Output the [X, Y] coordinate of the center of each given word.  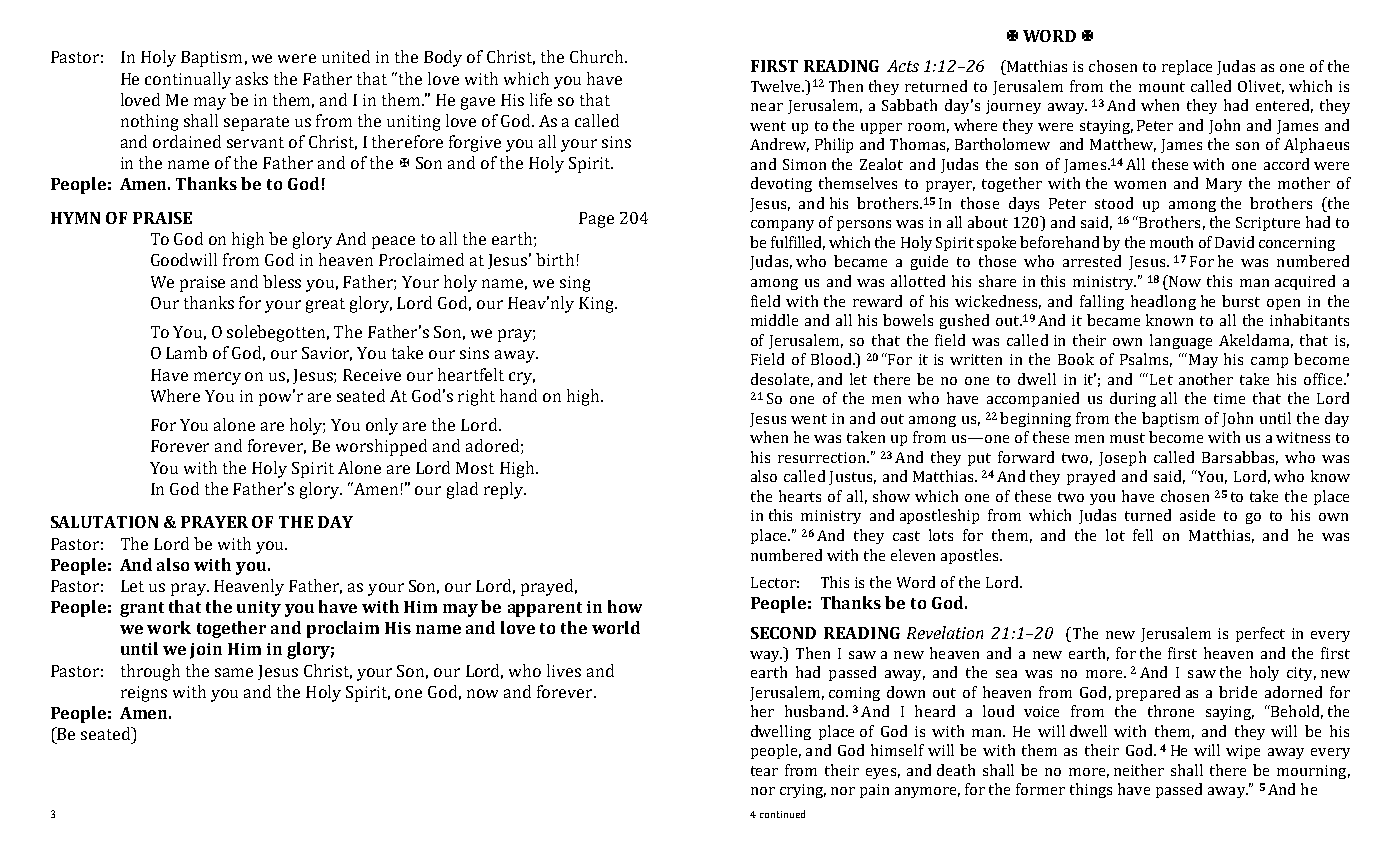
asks [252, 78]
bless [282, 281]
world [616, 627]
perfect [1260, 634]
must [1127, 438]
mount [1162, 87]
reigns [144, 694]
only [382, 426]
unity [259, 609]
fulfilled [798, 243]
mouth [1171, 242]
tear [764, 771]
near [767, 107]
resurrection [823, 457]
